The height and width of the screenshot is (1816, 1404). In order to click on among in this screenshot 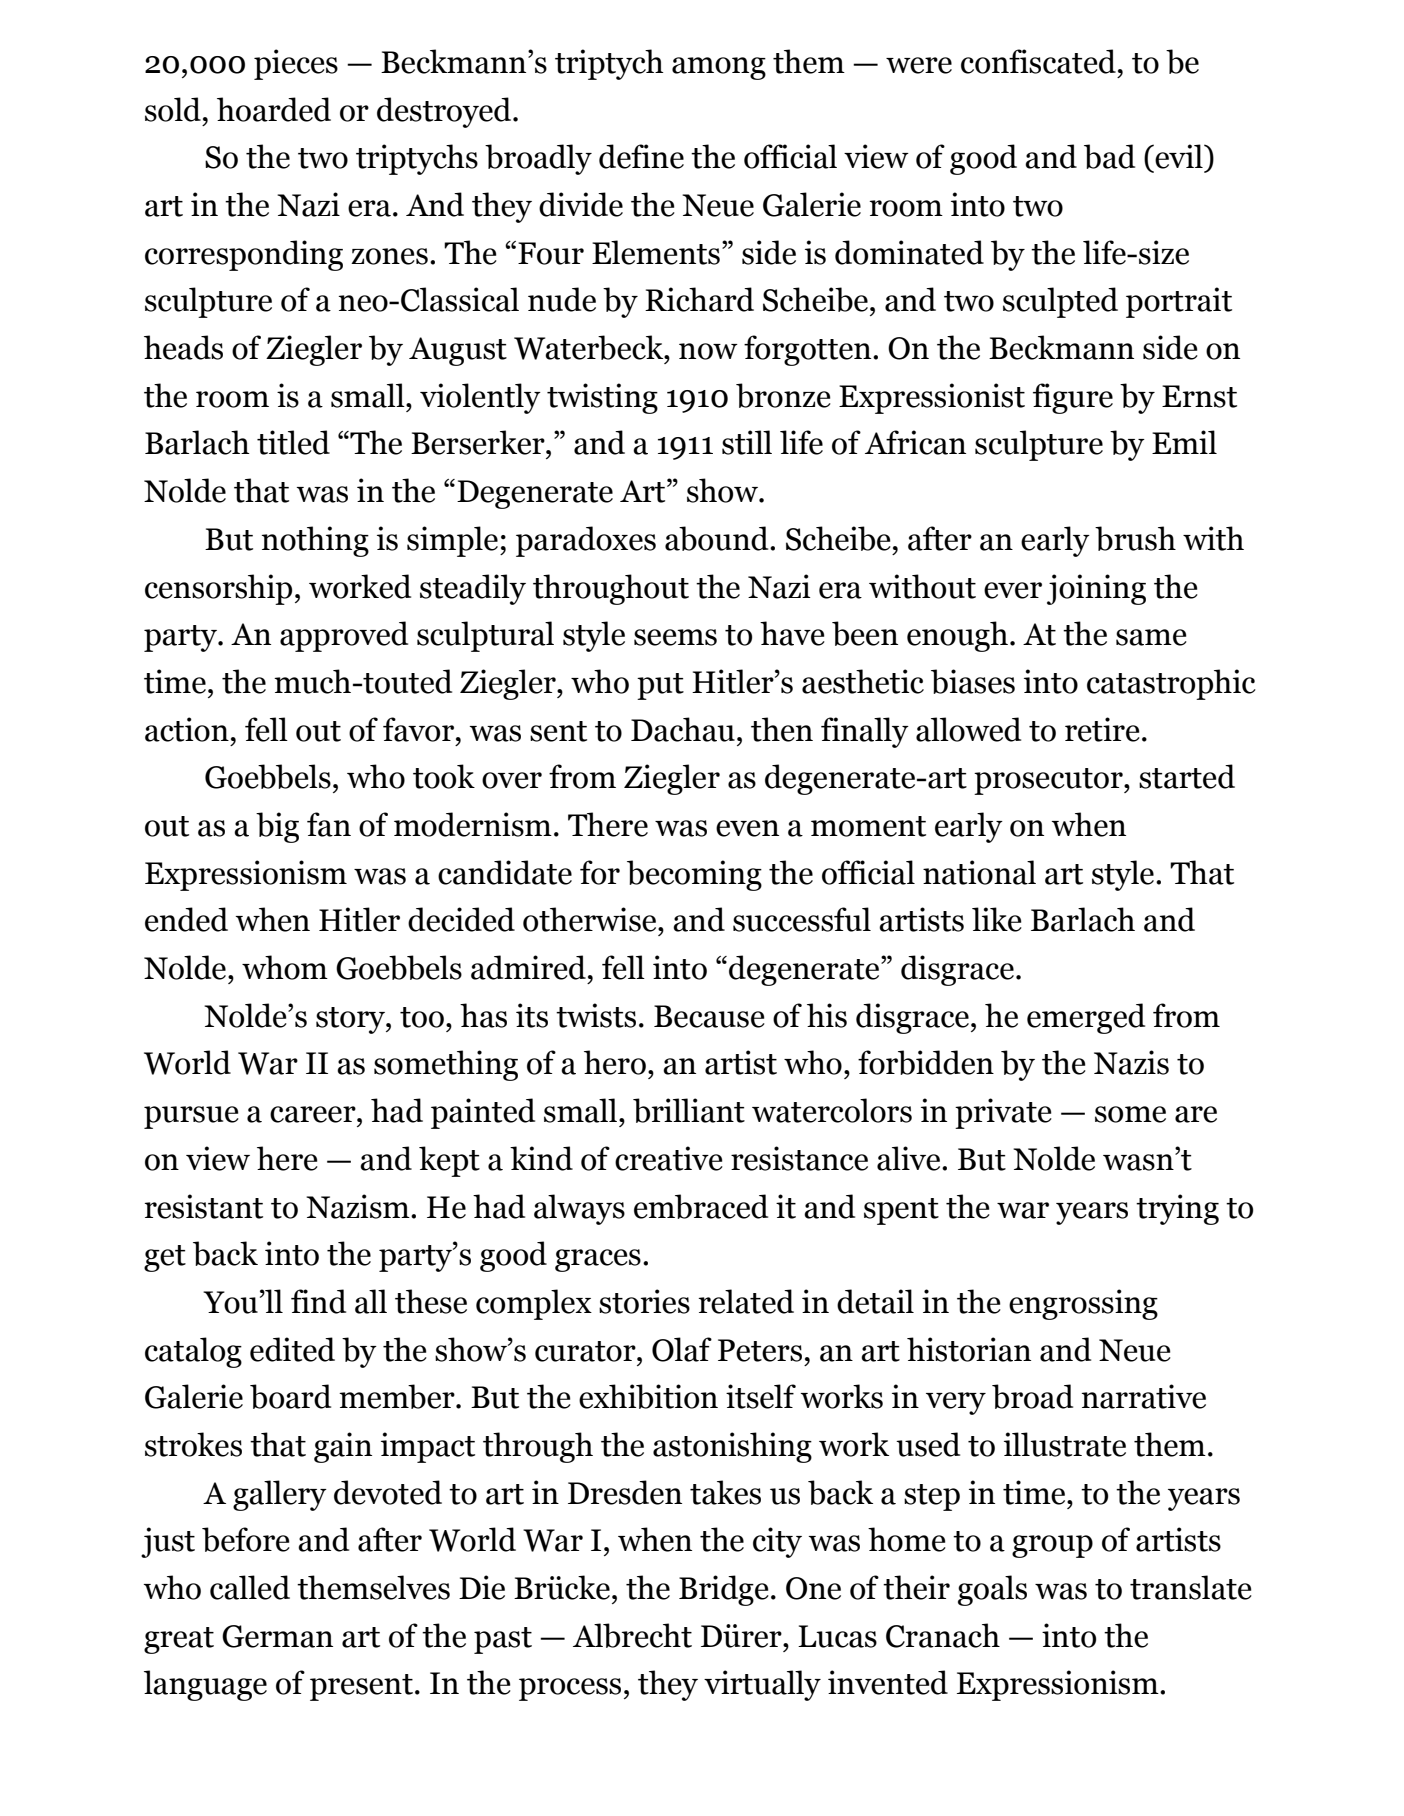, I will do `click(719, 68)`.
